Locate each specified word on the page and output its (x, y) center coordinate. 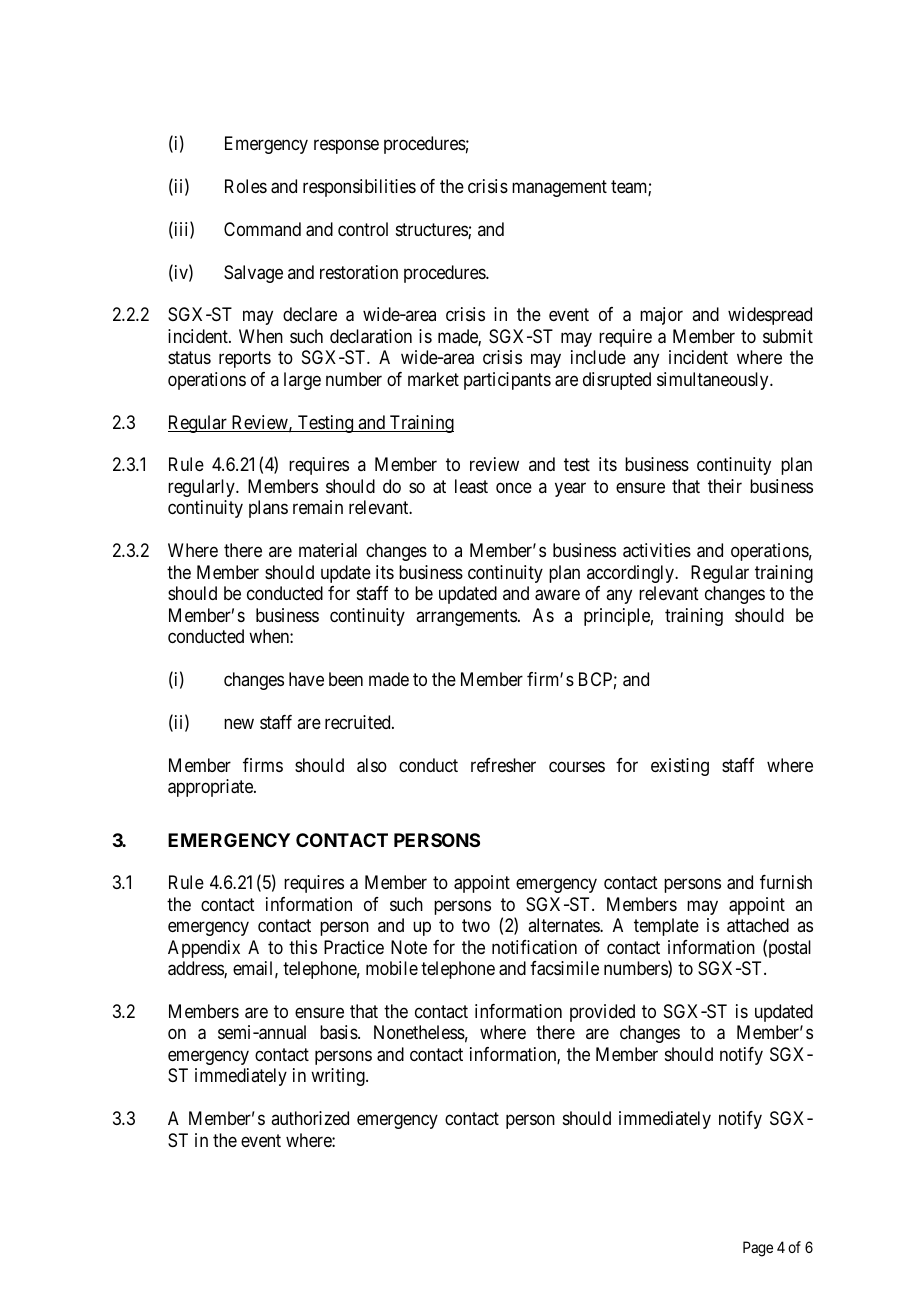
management (559, 188)
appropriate (211, 788)
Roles (246, 186)
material (328, 550)
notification (534, 947)
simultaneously (714, 381)
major (661, 316)
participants (507, 381)
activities (657, 550)
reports (245, 360)
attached (758, 925)
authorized (310, 1118)
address (196, 969)
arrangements (466, 617)
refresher (503, 765)
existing (680, 767)
